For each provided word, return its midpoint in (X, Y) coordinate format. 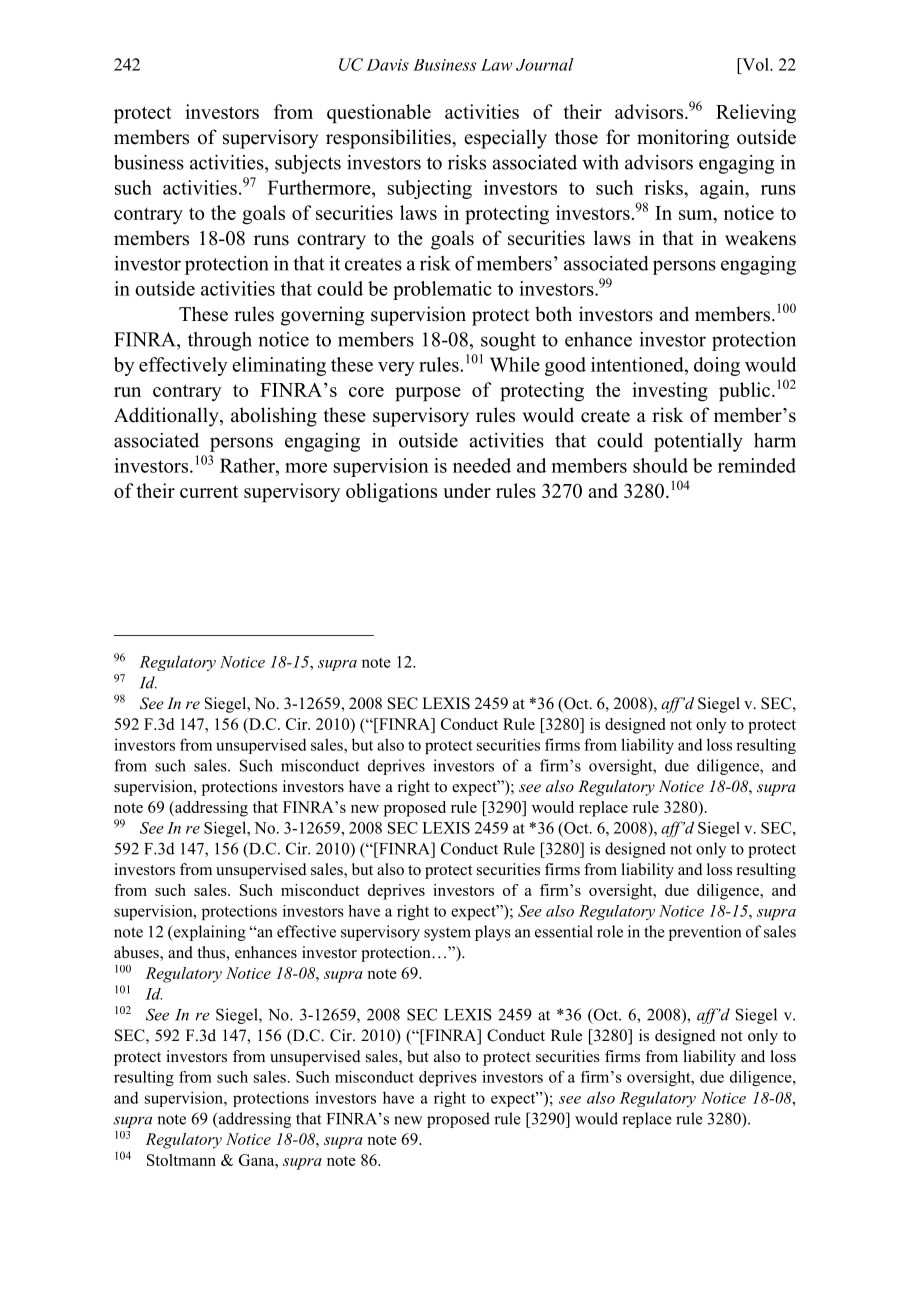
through (220, 341)
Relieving (756, 114)
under (467, 490)
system (447, 934)
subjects (308, 164)
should (660, 465)
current (209, 491)
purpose (428, 394)
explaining (208, 933)
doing (717, 366)
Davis (387, 65)
